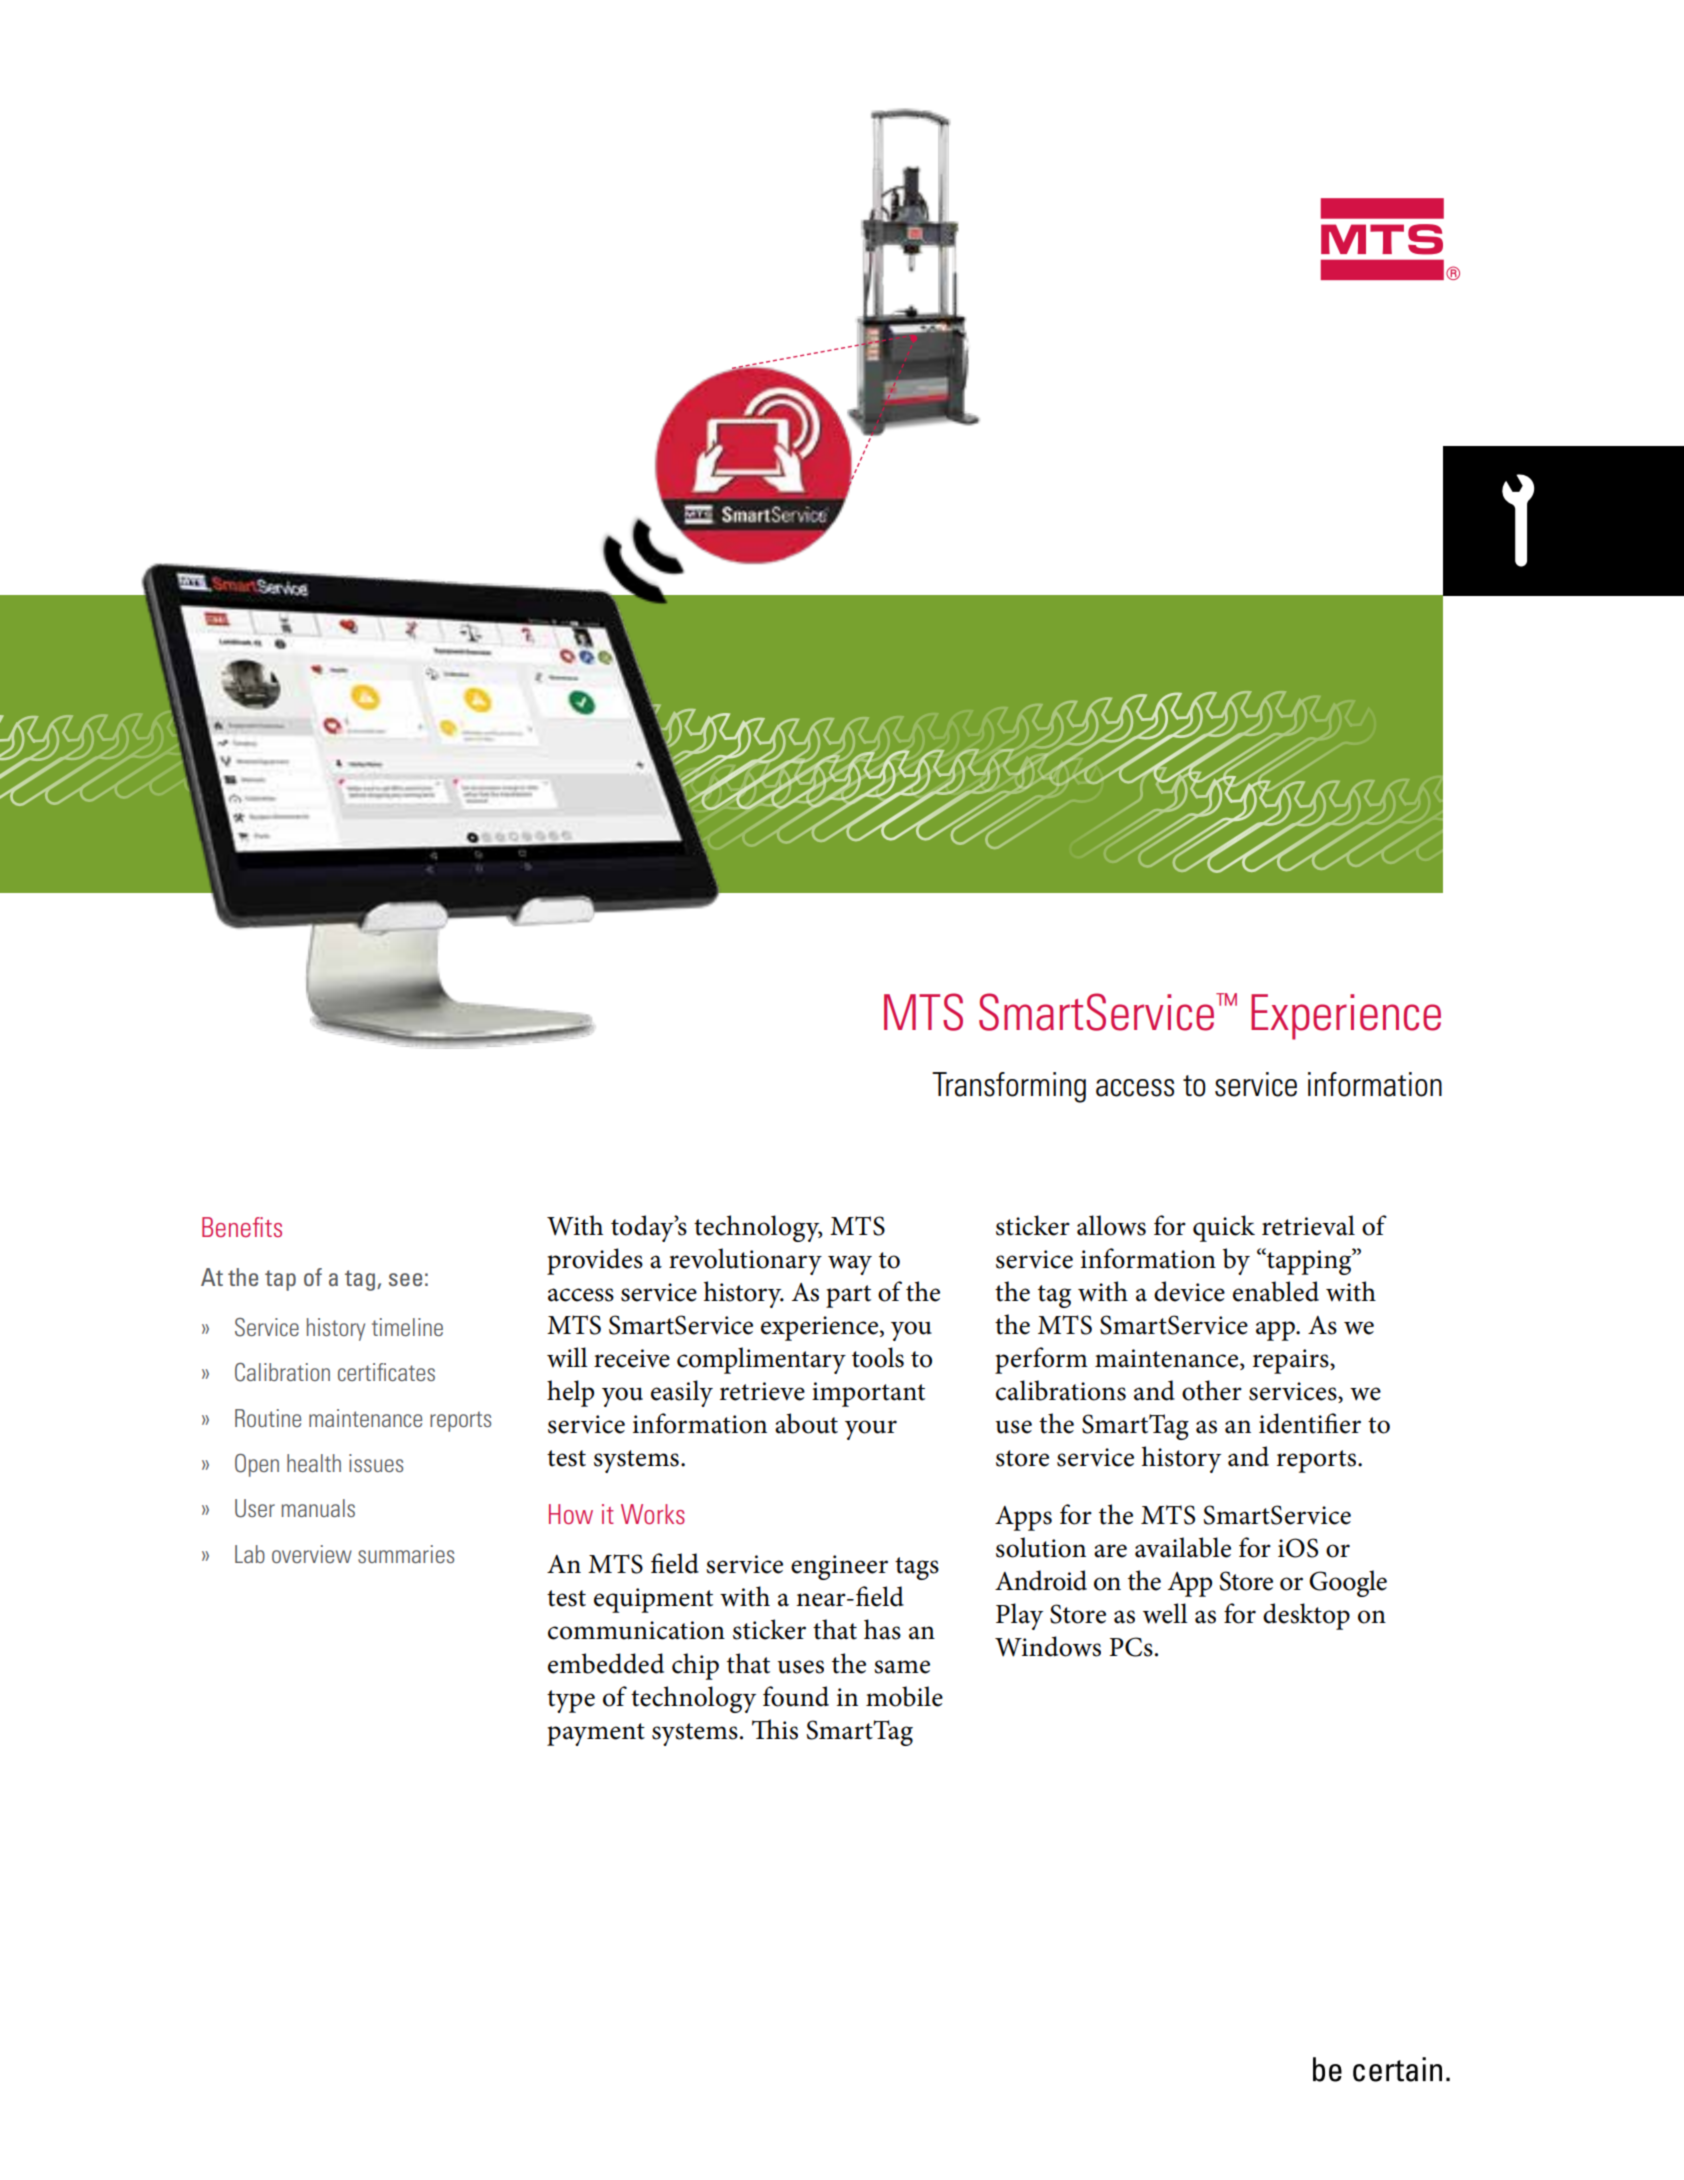 The image size is (1684, 2180). I want to click on quick, so click(1224, 1228).
